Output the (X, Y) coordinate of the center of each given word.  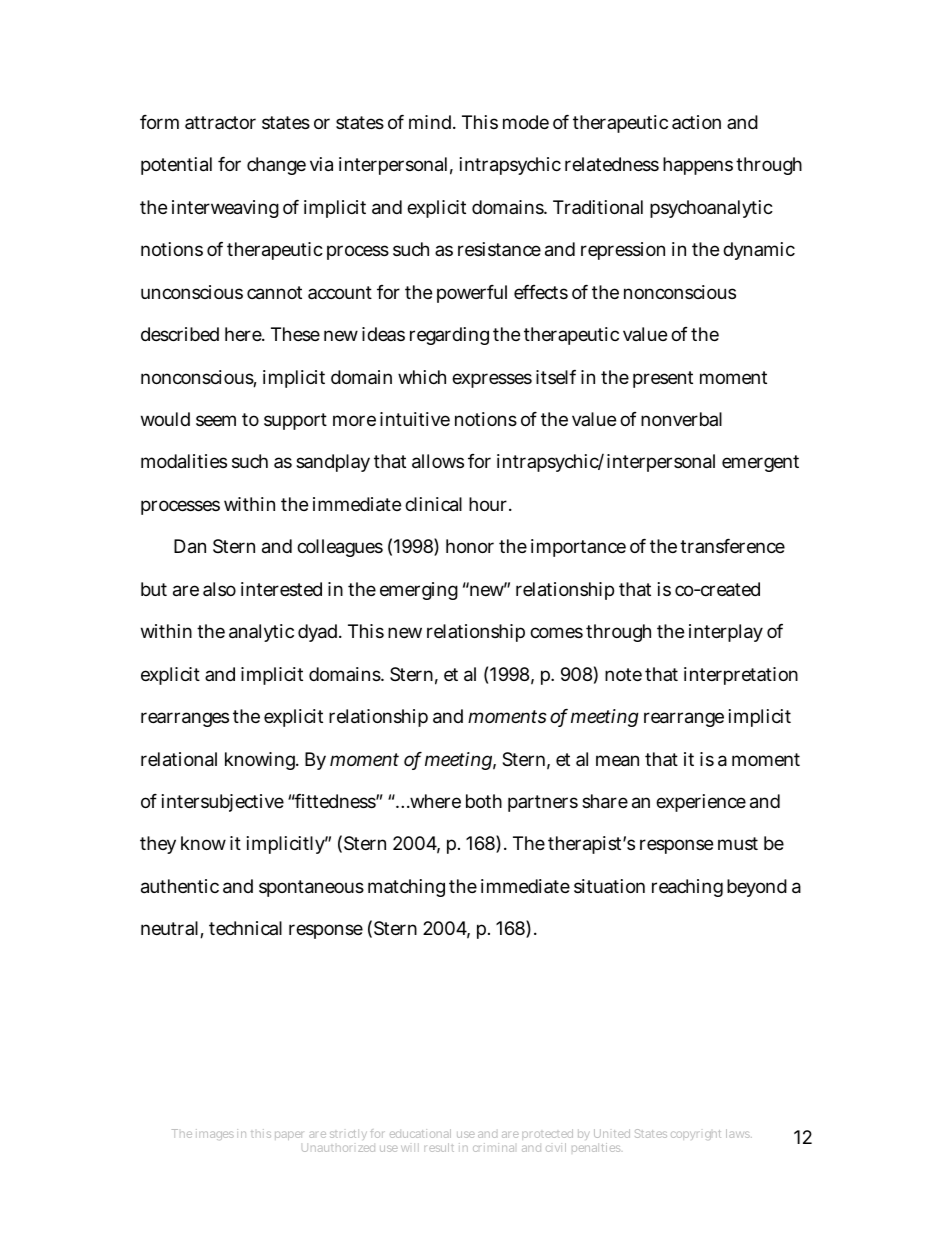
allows (438, 461)
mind (431, 122)
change (276, 166)
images (215, 1134)
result (439, 1147)
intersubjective (223, 803)
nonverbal (681, 419)
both (484, 801)
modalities (184, 461)
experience (701, 803)
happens (698, 166)
